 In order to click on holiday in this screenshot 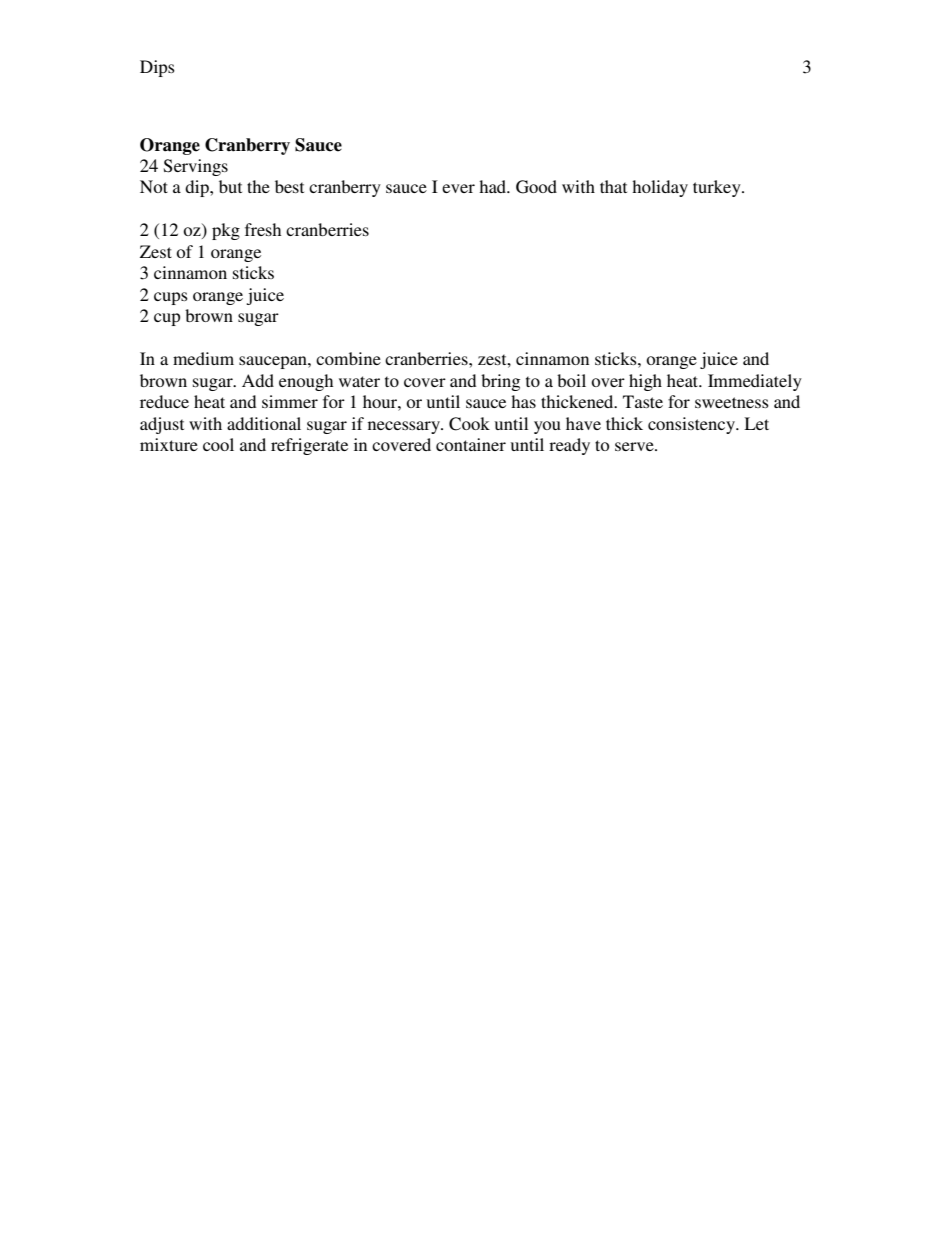, I will do `click(660, 188)`.
